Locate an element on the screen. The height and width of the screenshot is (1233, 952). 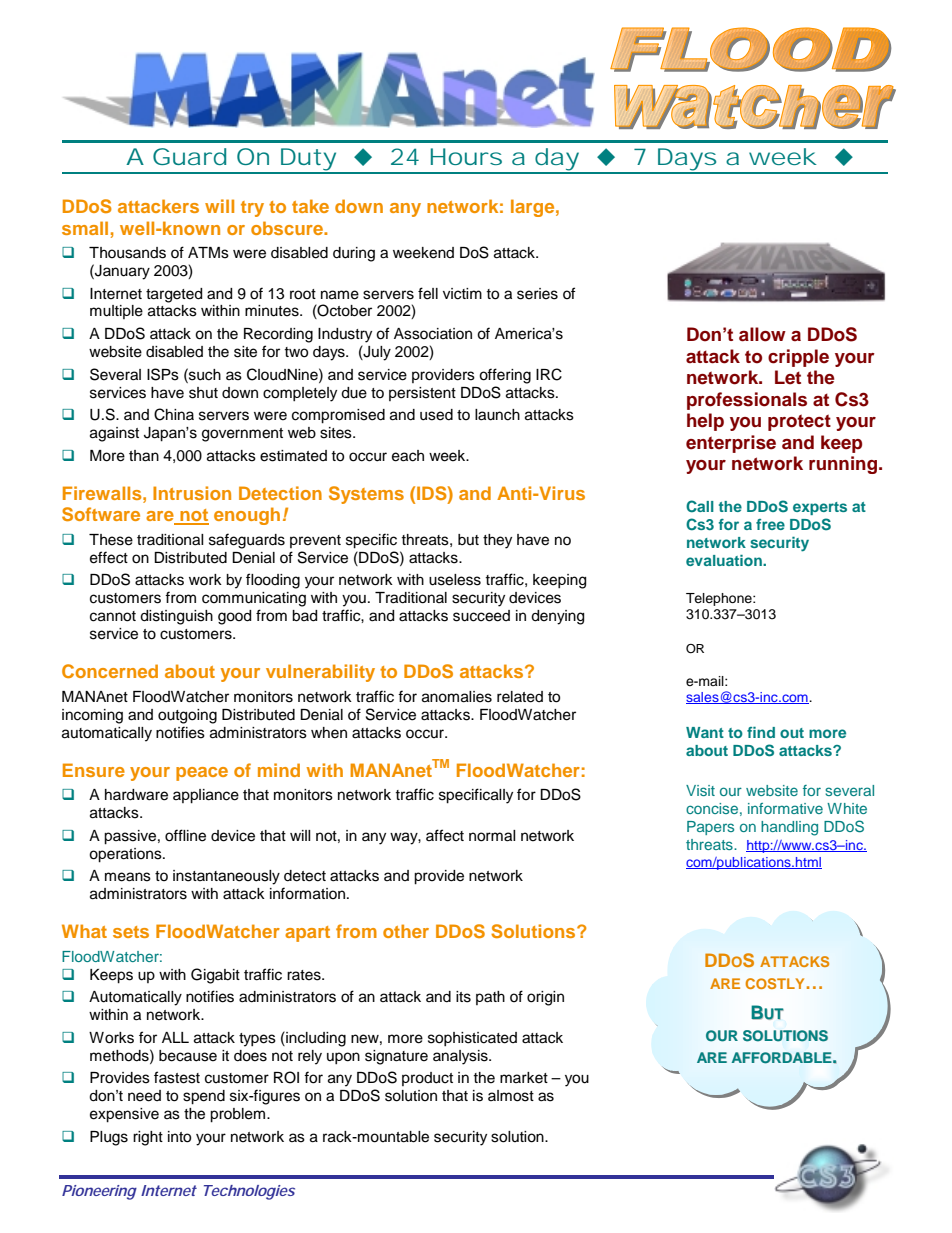
allow is located at coordinates (762, 334).
